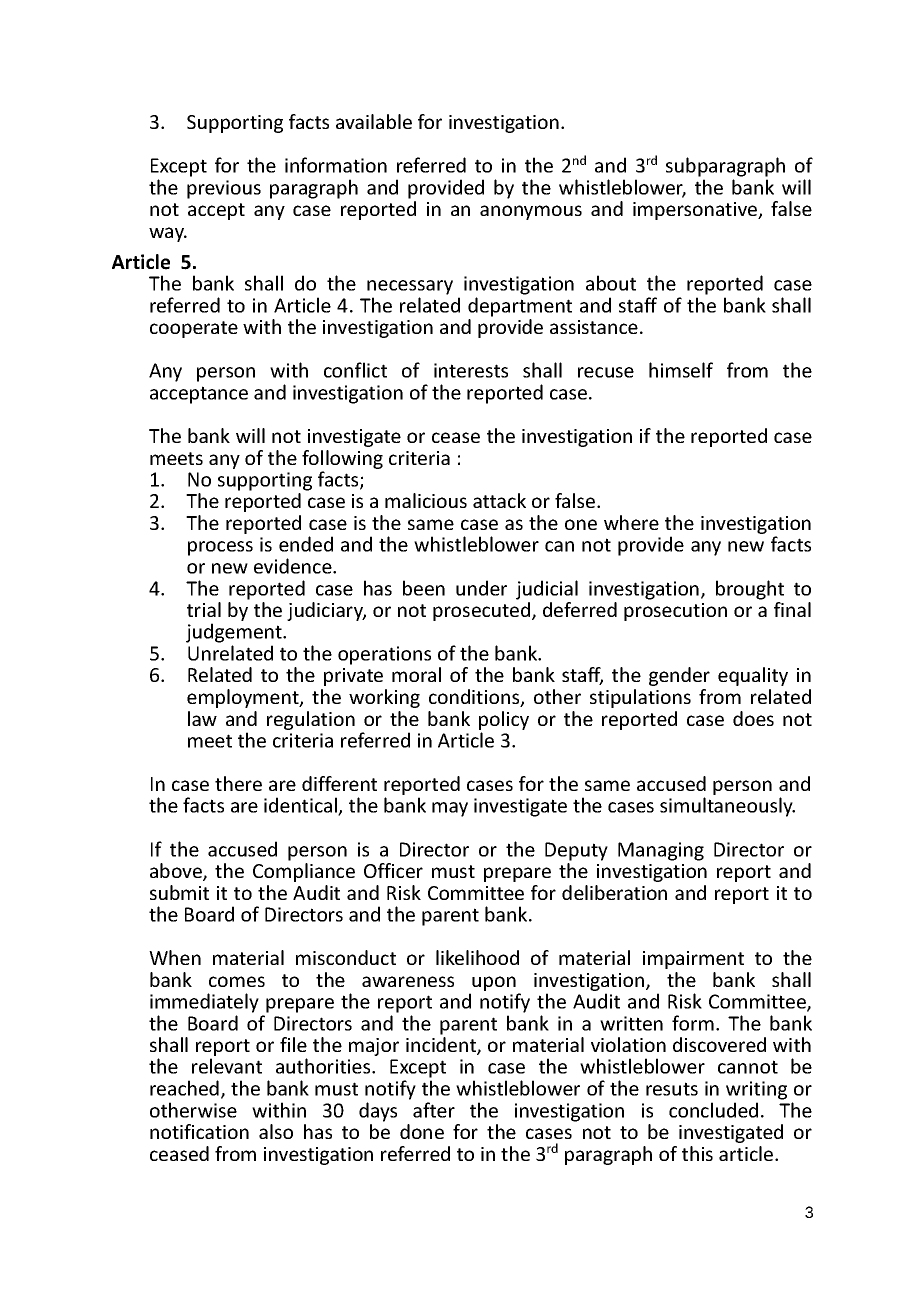 This document has height=1308, width=924. What do you see at coordinates (675, 612) in the document?
I see `prosecution` at bounding box center [675, 612].
